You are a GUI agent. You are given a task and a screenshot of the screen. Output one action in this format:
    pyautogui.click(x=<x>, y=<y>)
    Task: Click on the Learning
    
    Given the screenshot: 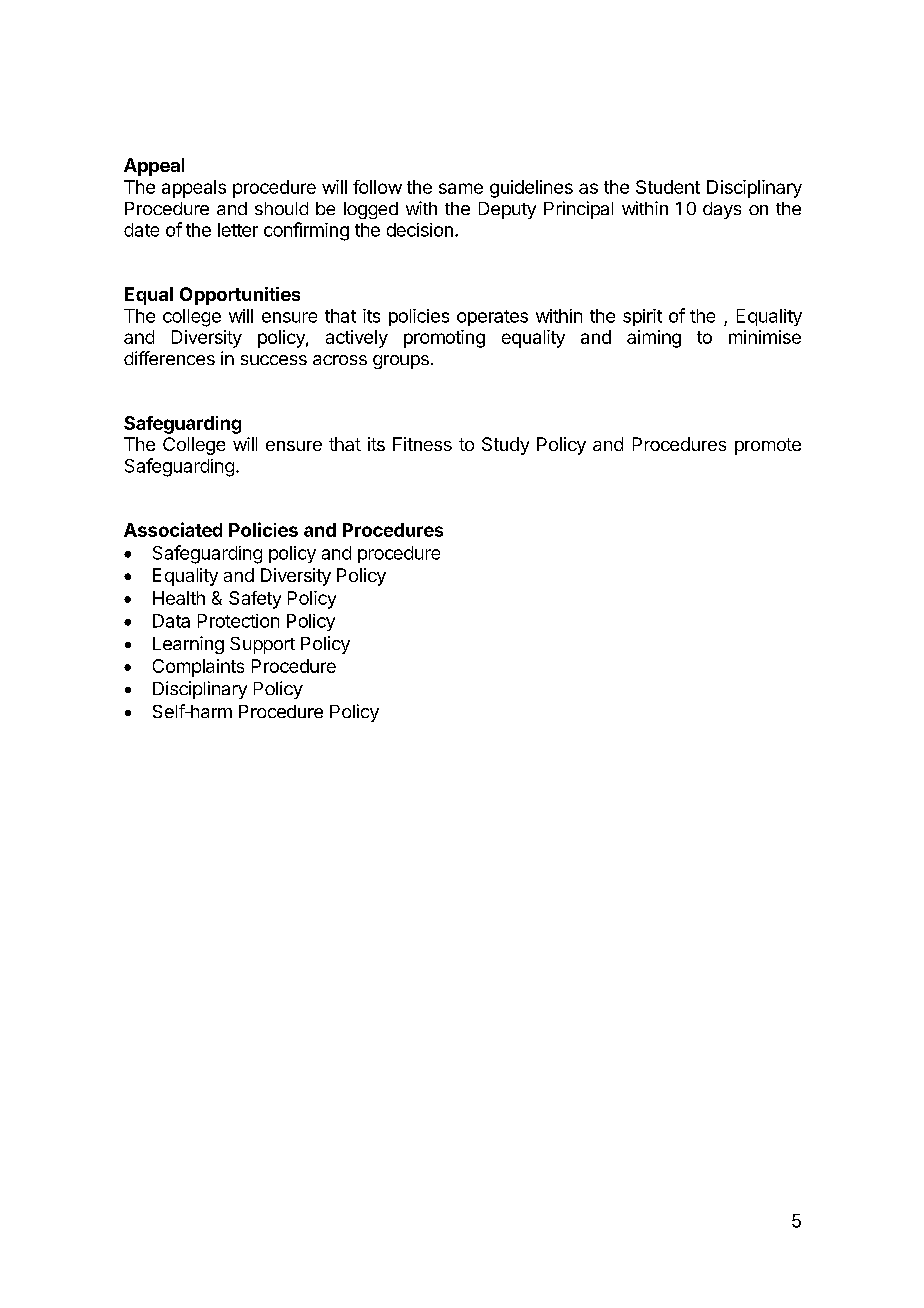 What is the action you would take?
    pyautogui.click(x=188, y=645)
